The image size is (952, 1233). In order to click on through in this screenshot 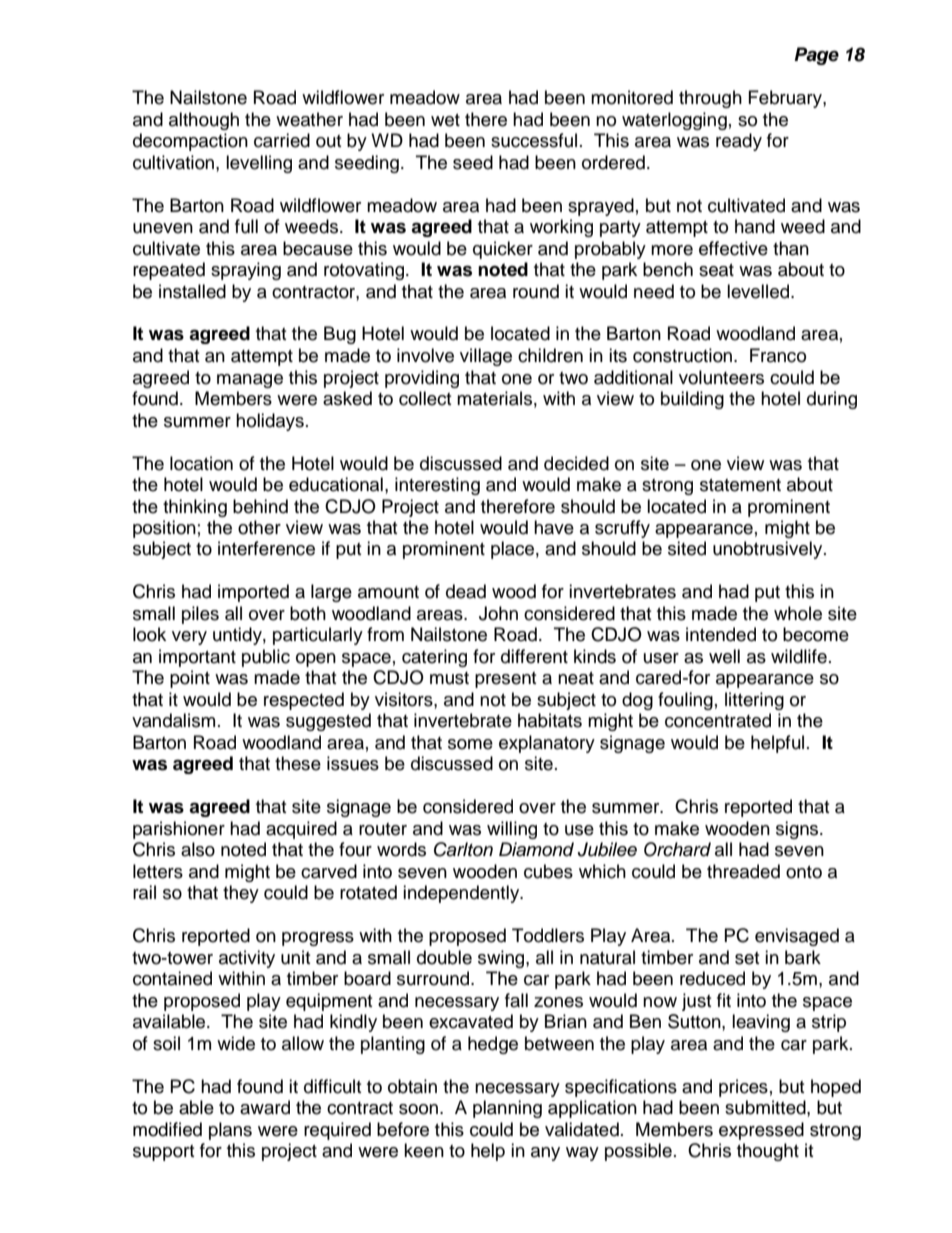, I will do `click(710, 99)`.
